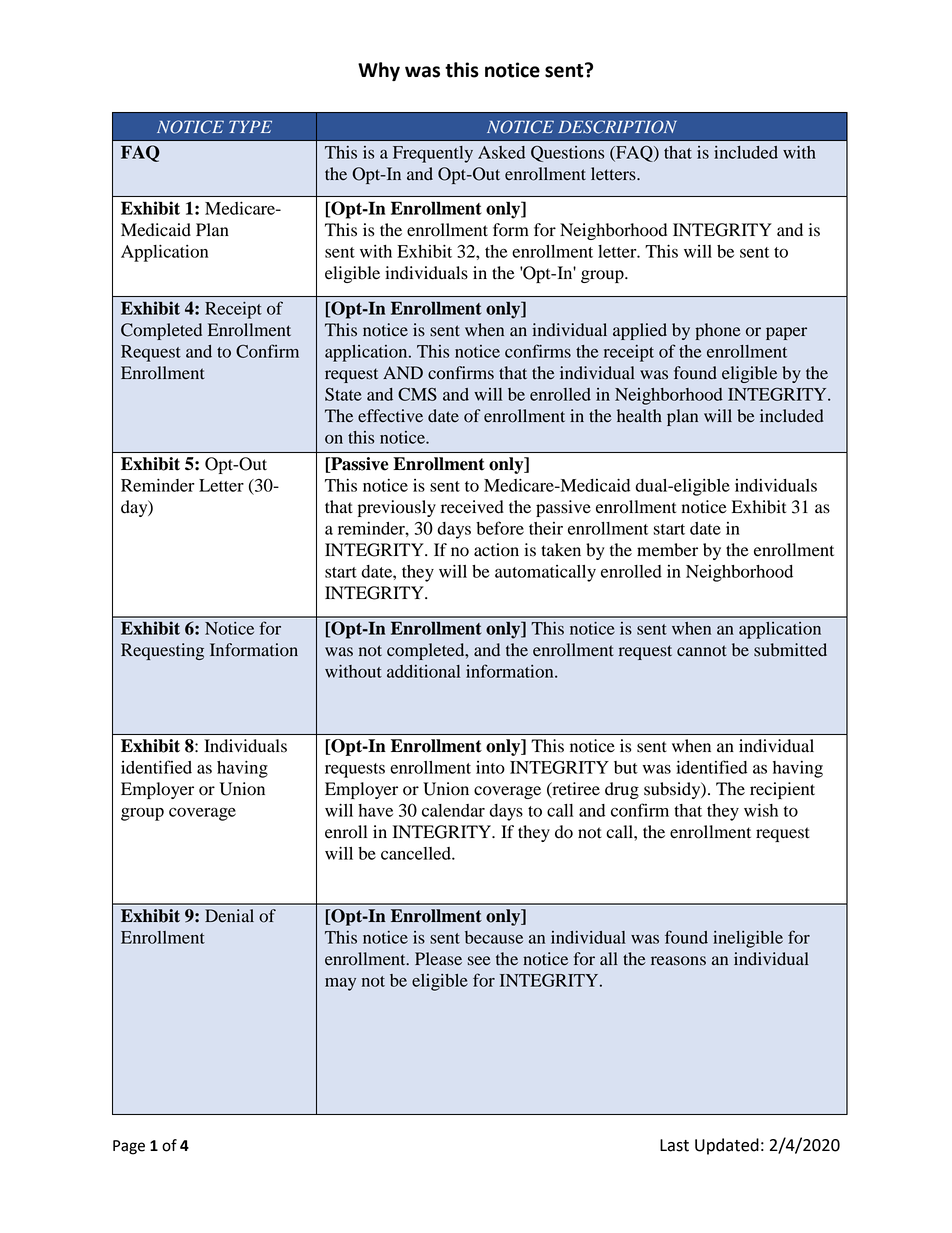 The image size is (952, 1233). What do you see at coordinates (343, 394) in the screenshot?
I see `State` at bounding box center [343, 394].
